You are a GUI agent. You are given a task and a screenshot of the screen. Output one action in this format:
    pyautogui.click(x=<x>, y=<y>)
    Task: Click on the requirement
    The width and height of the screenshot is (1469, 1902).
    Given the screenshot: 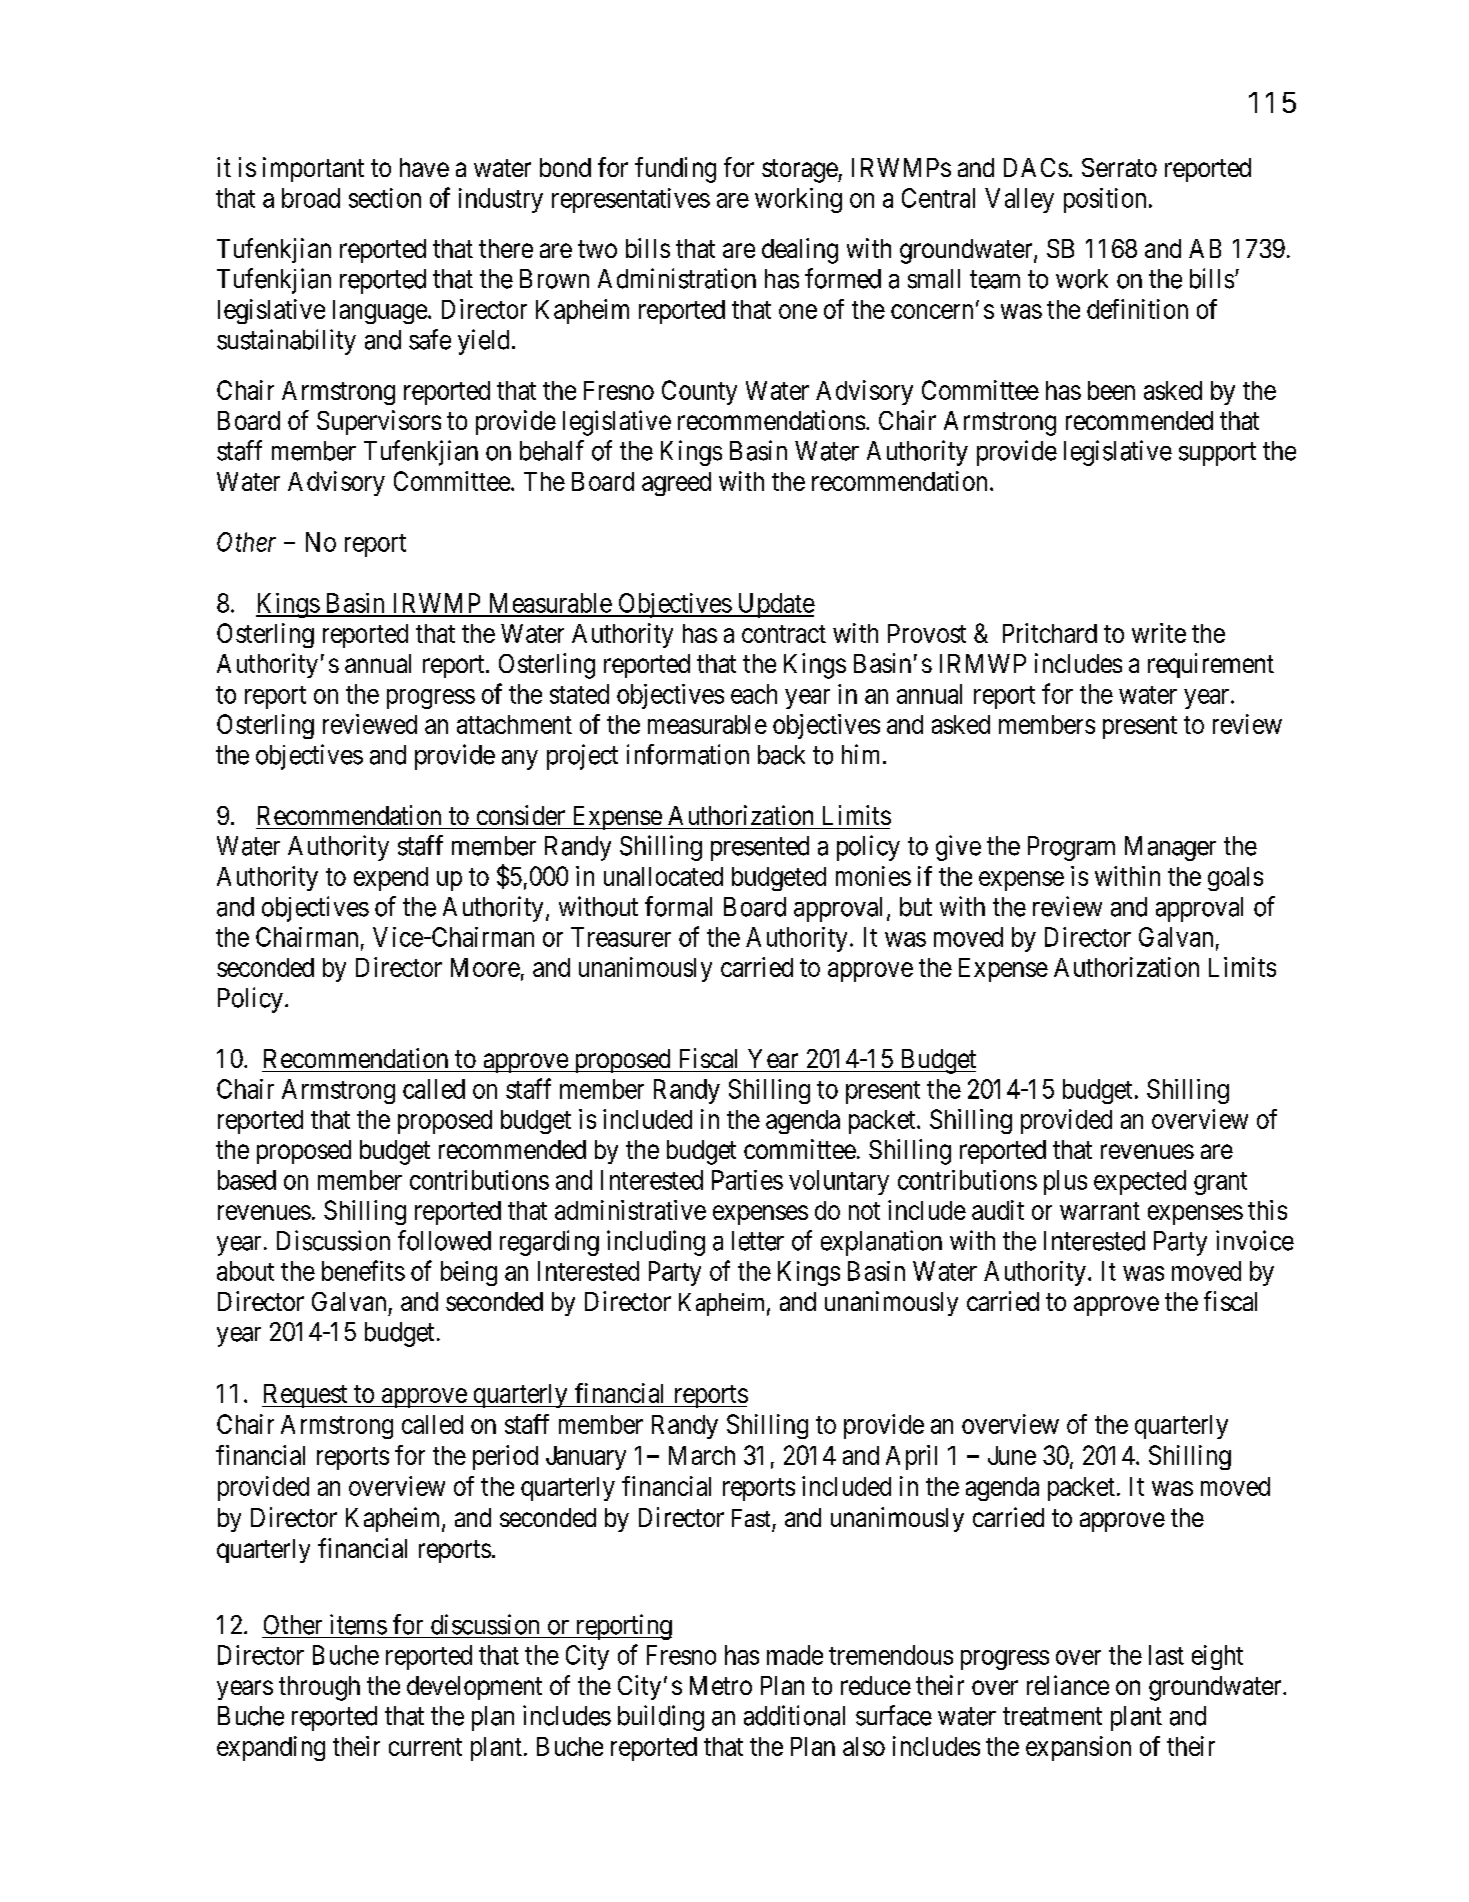 What is the action you would take?
    pyautogui.click(x=1211, y=665)
